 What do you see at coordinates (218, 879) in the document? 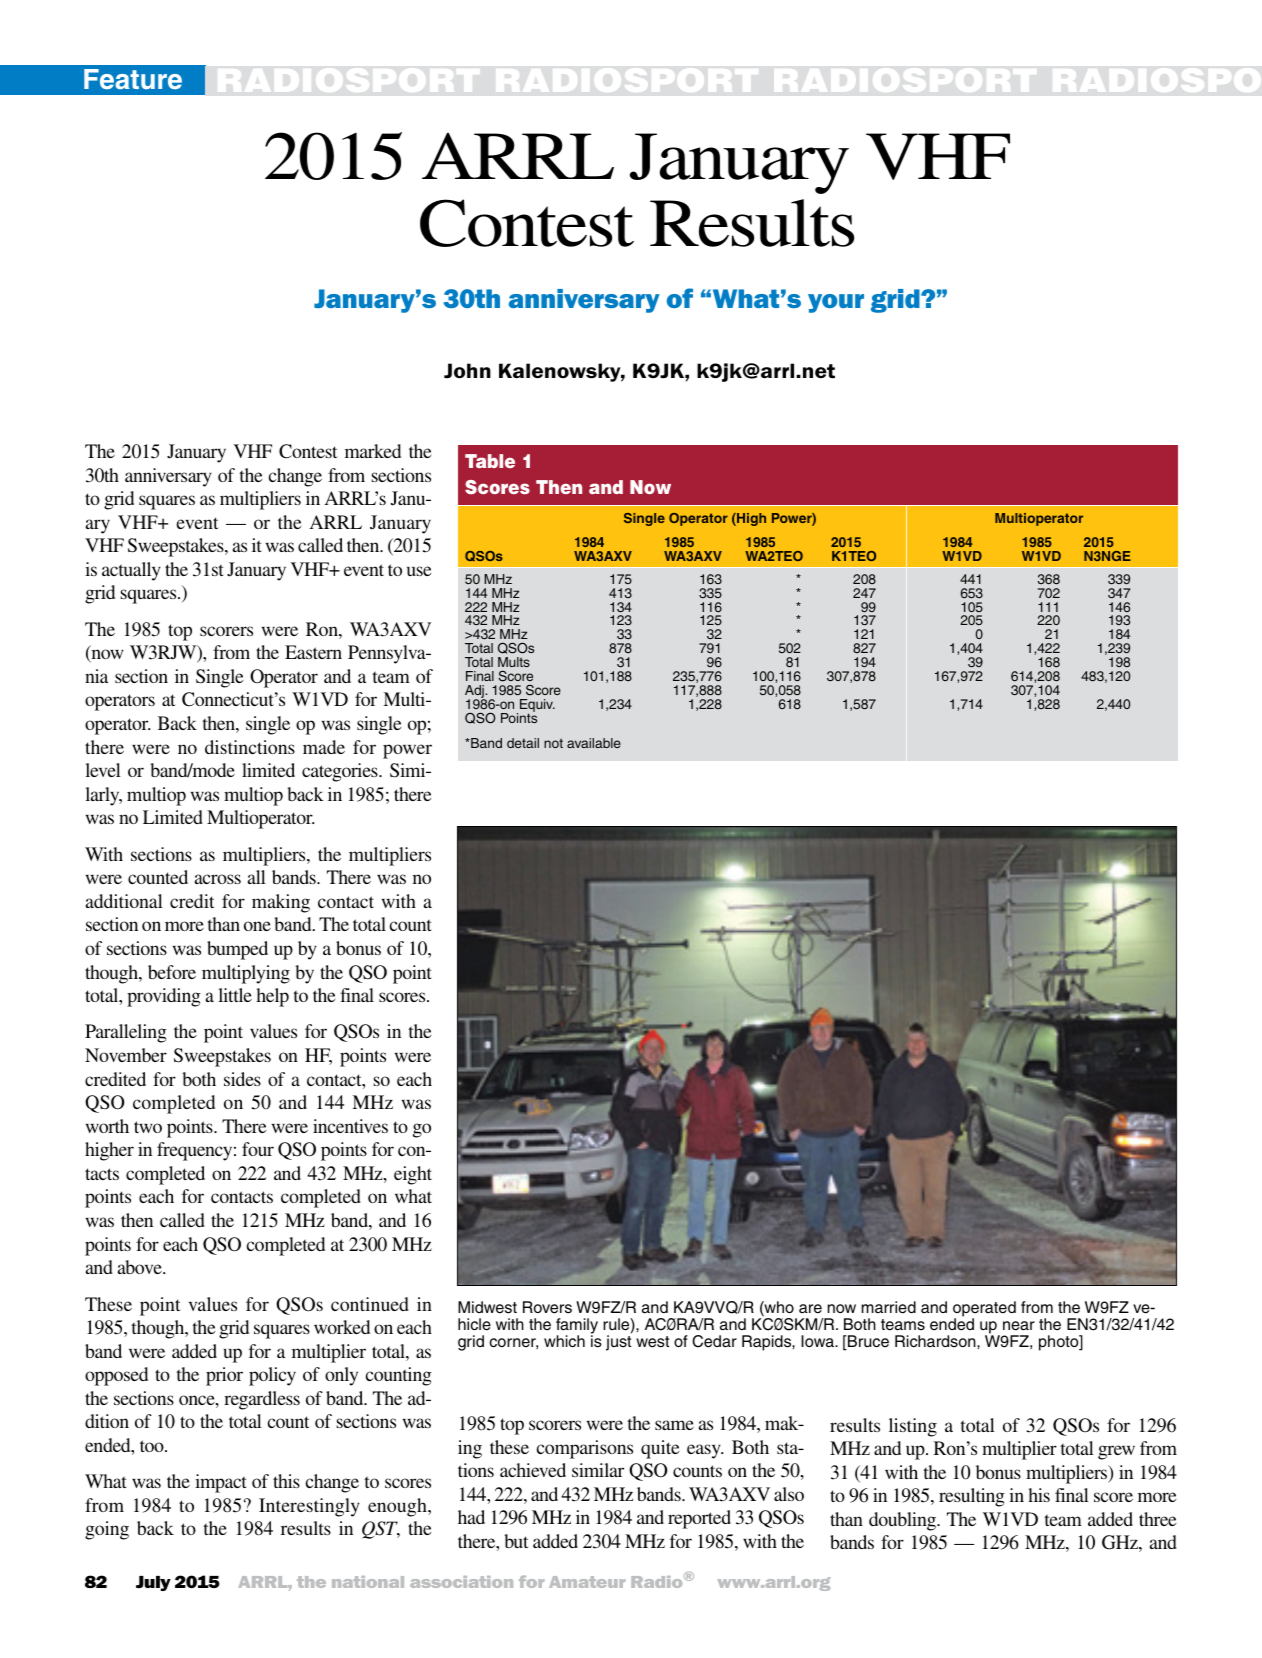
I see `across` at bounding box center [218, 879].
